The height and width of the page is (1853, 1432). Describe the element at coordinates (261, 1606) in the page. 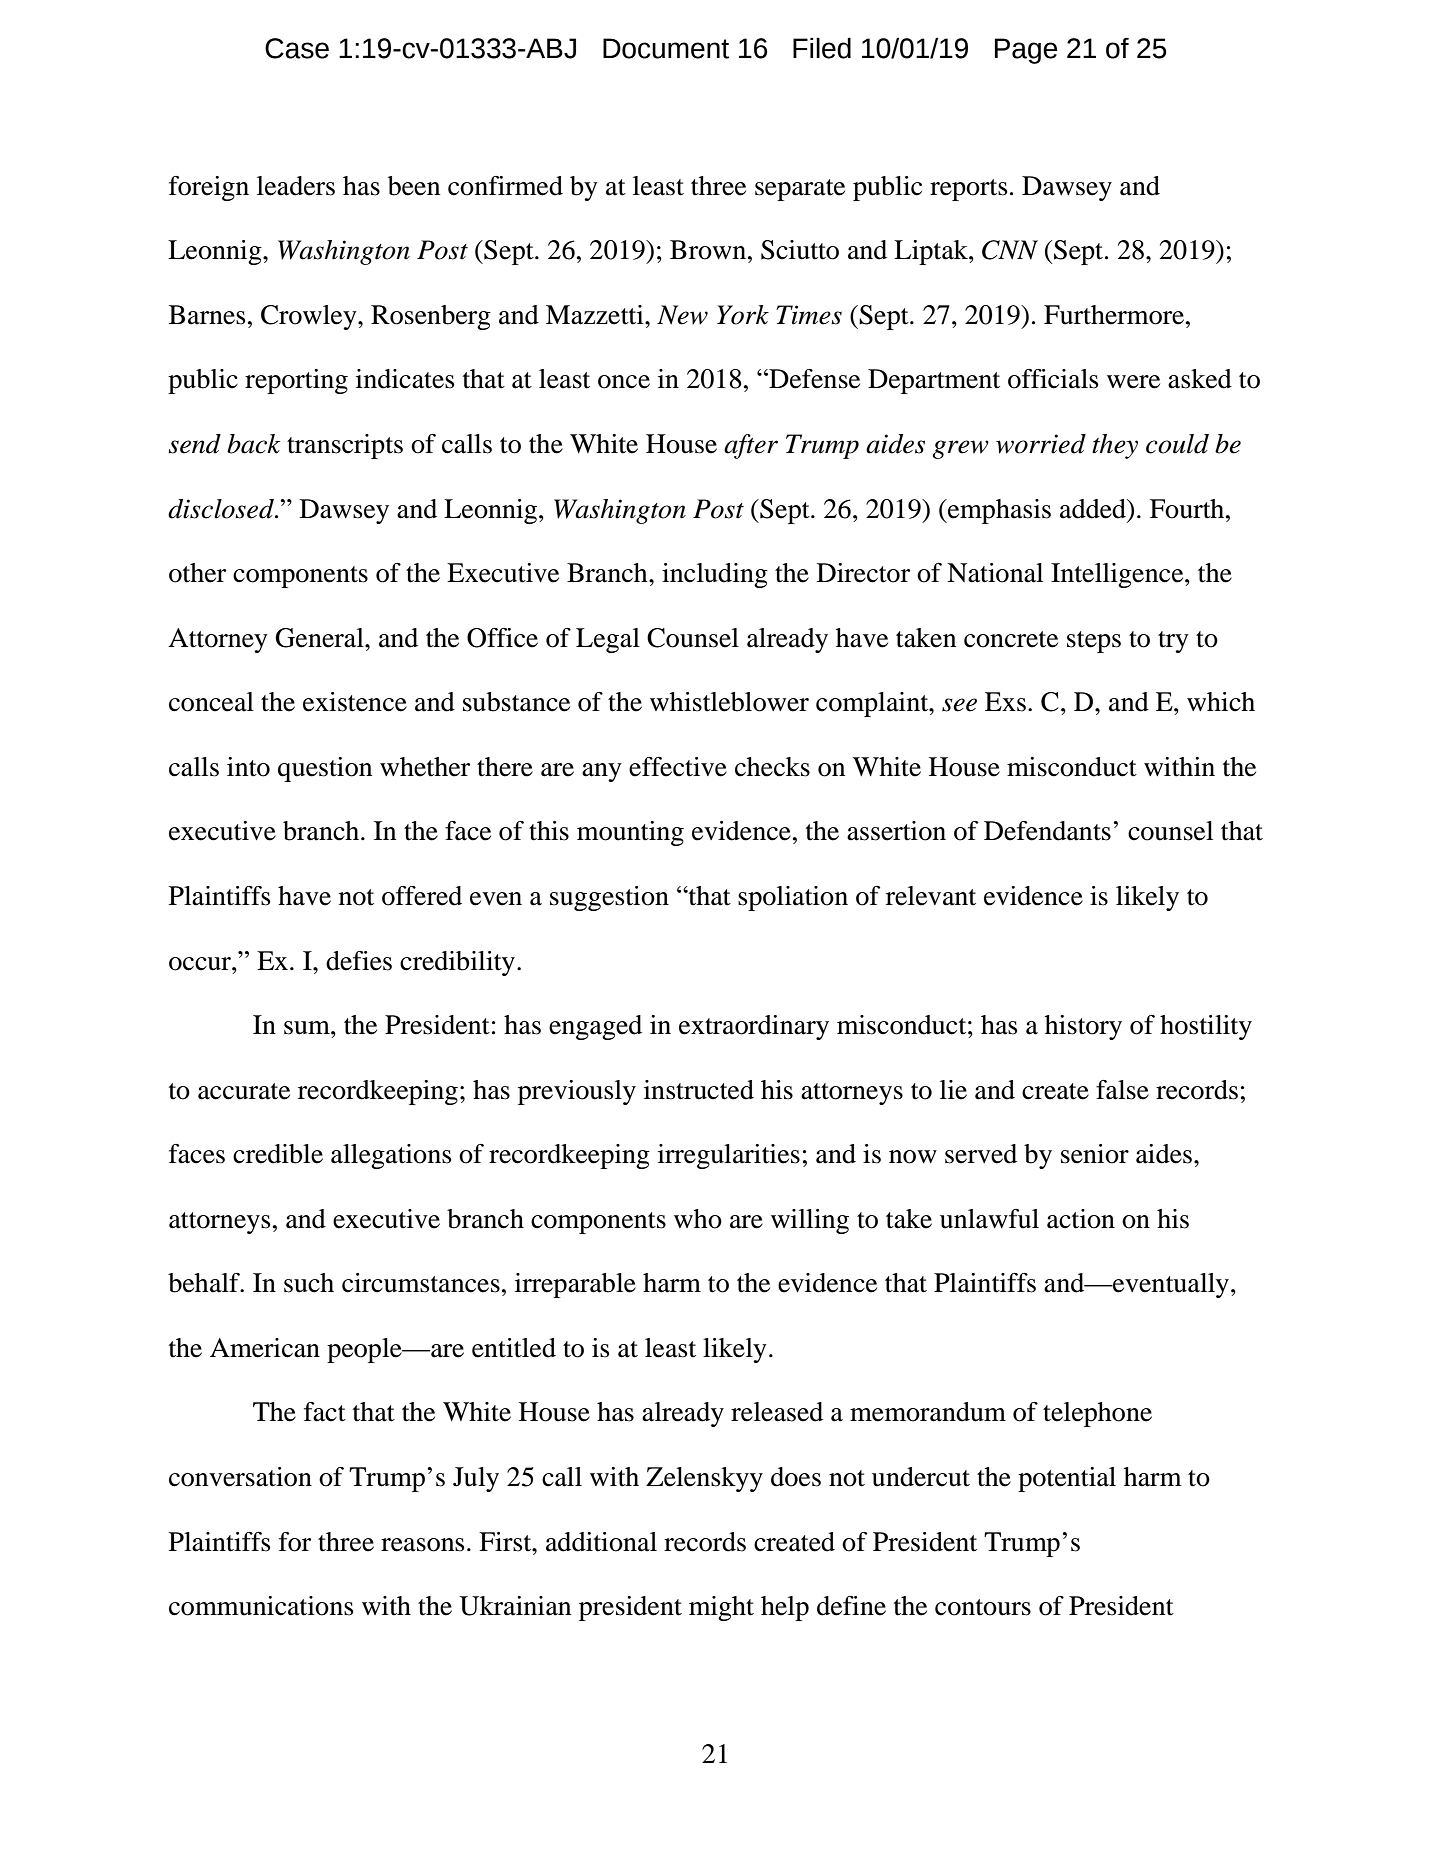

I see `communications` at that location.
